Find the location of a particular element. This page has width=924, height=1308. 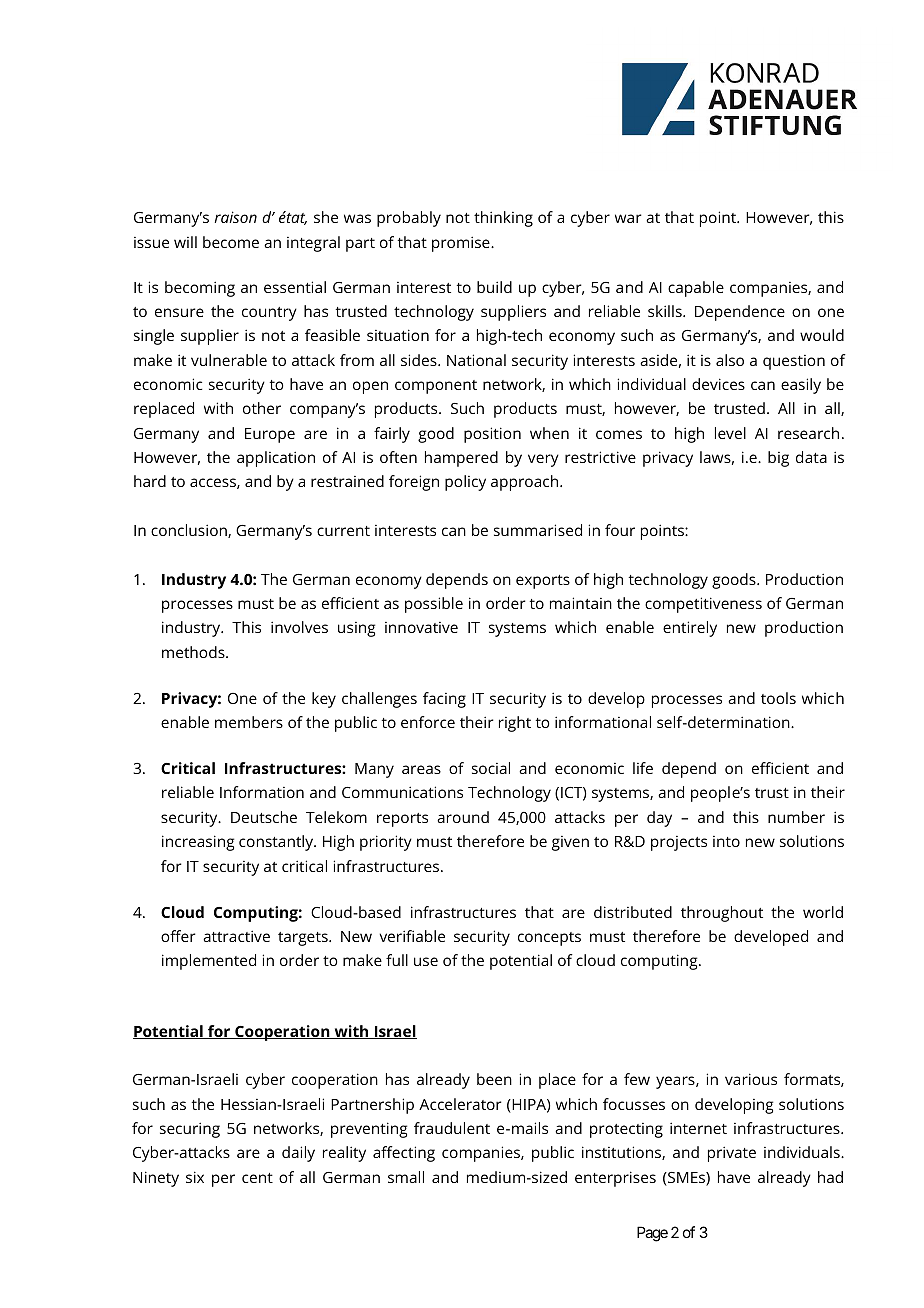

concepts is located at coordinates (549, 939).
